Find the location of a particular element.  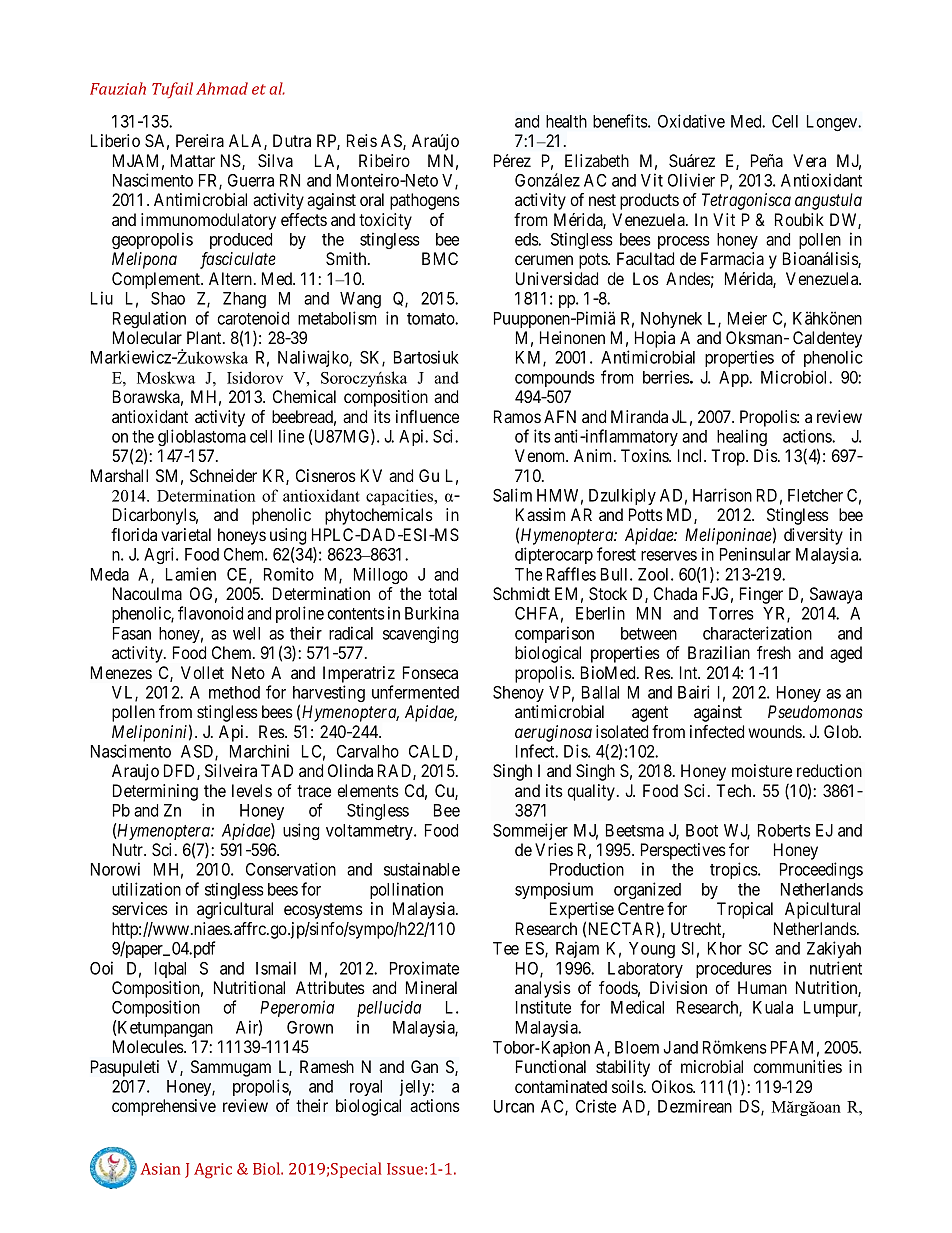

glioblastoma is located at coordinates (202, 437).
